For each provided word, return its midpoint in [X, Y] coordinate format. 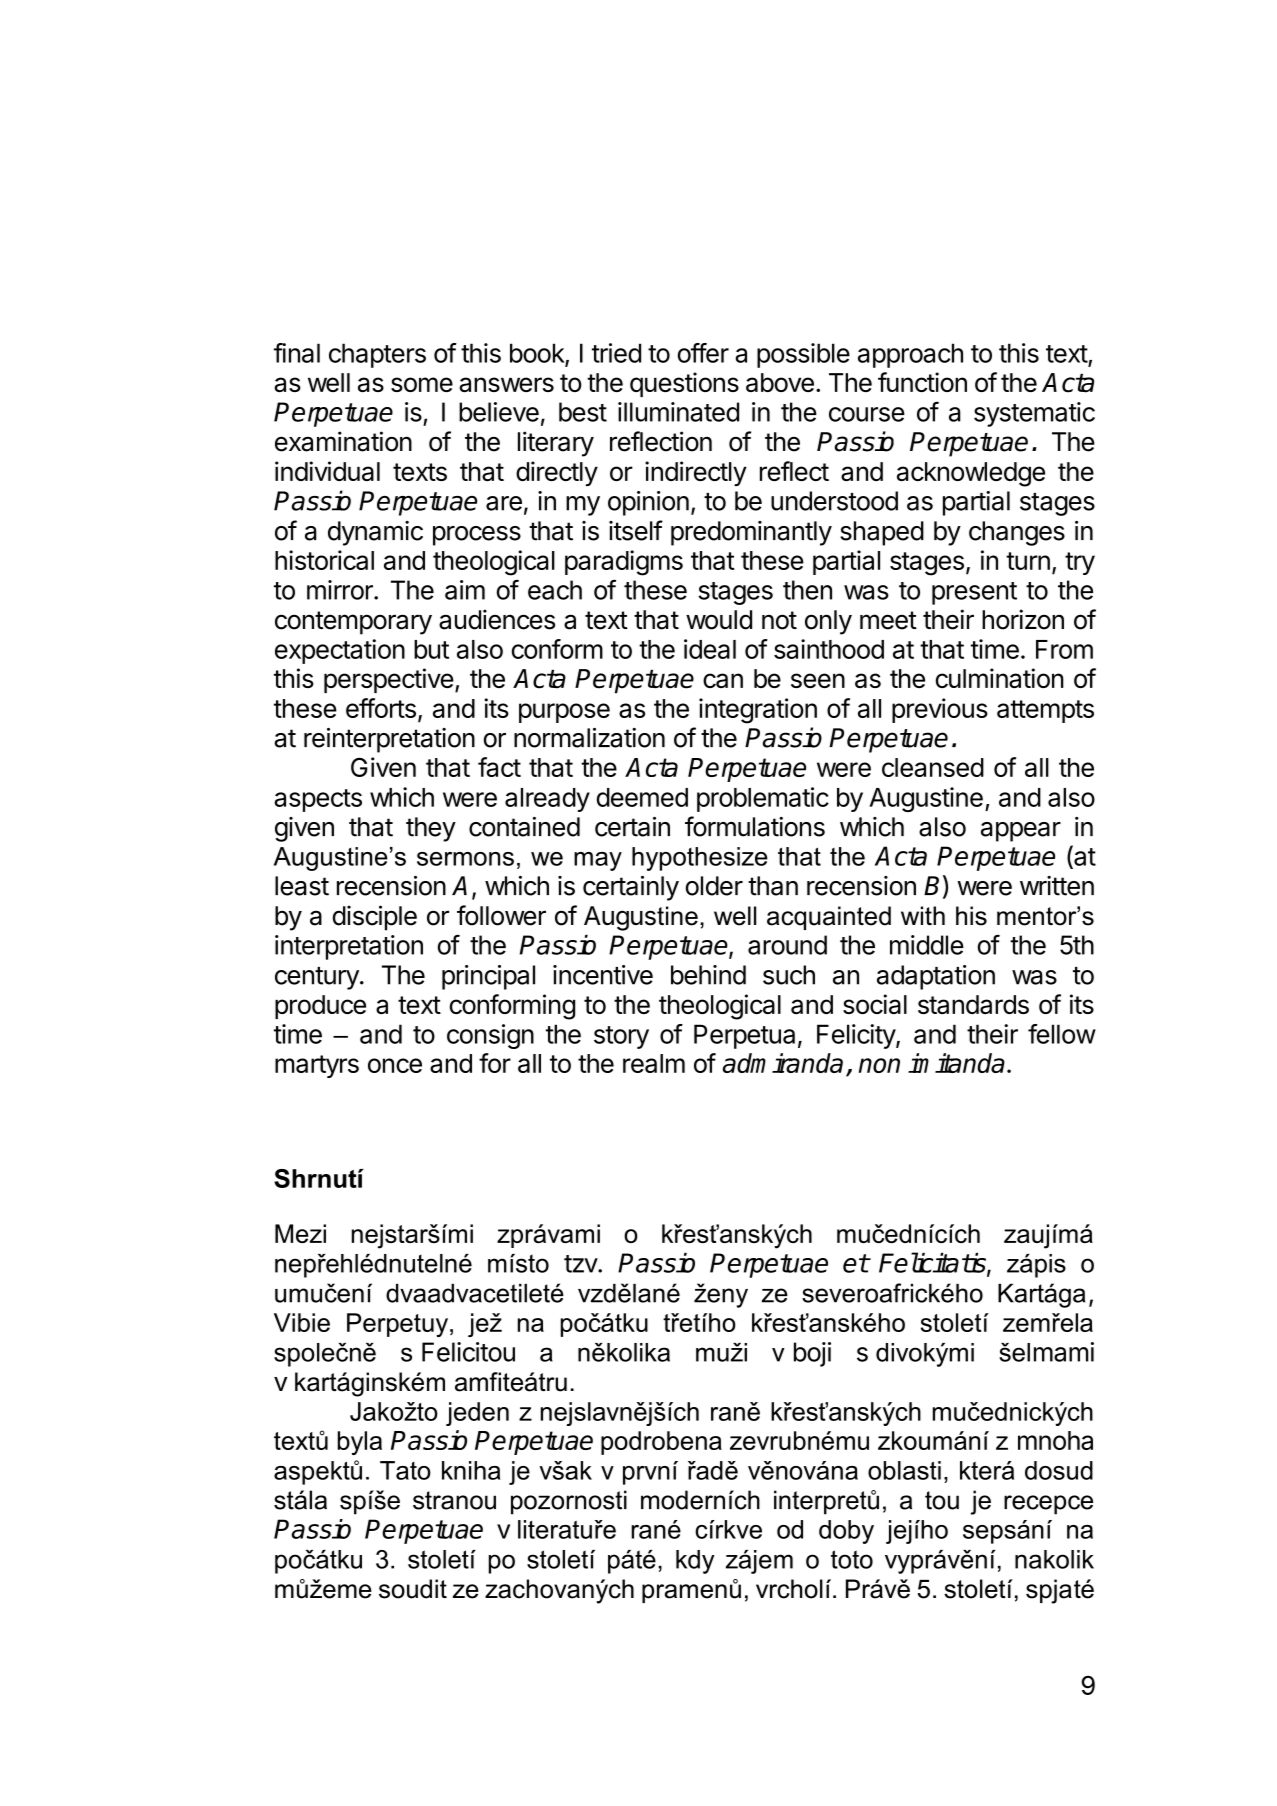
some [422, 384]
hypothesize [700, 859]
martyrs [317, 1066]
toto [852, 1559]
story [621, 1037]
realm [654, 1063]
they [431, 829]
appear [1021, 832]
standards [973, 1004]
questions [684, 384]
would [719, 620]
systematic [1034, 414]
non [879, 1065]
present [974, 593]
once [395, 1065]
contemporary [353, 623]
